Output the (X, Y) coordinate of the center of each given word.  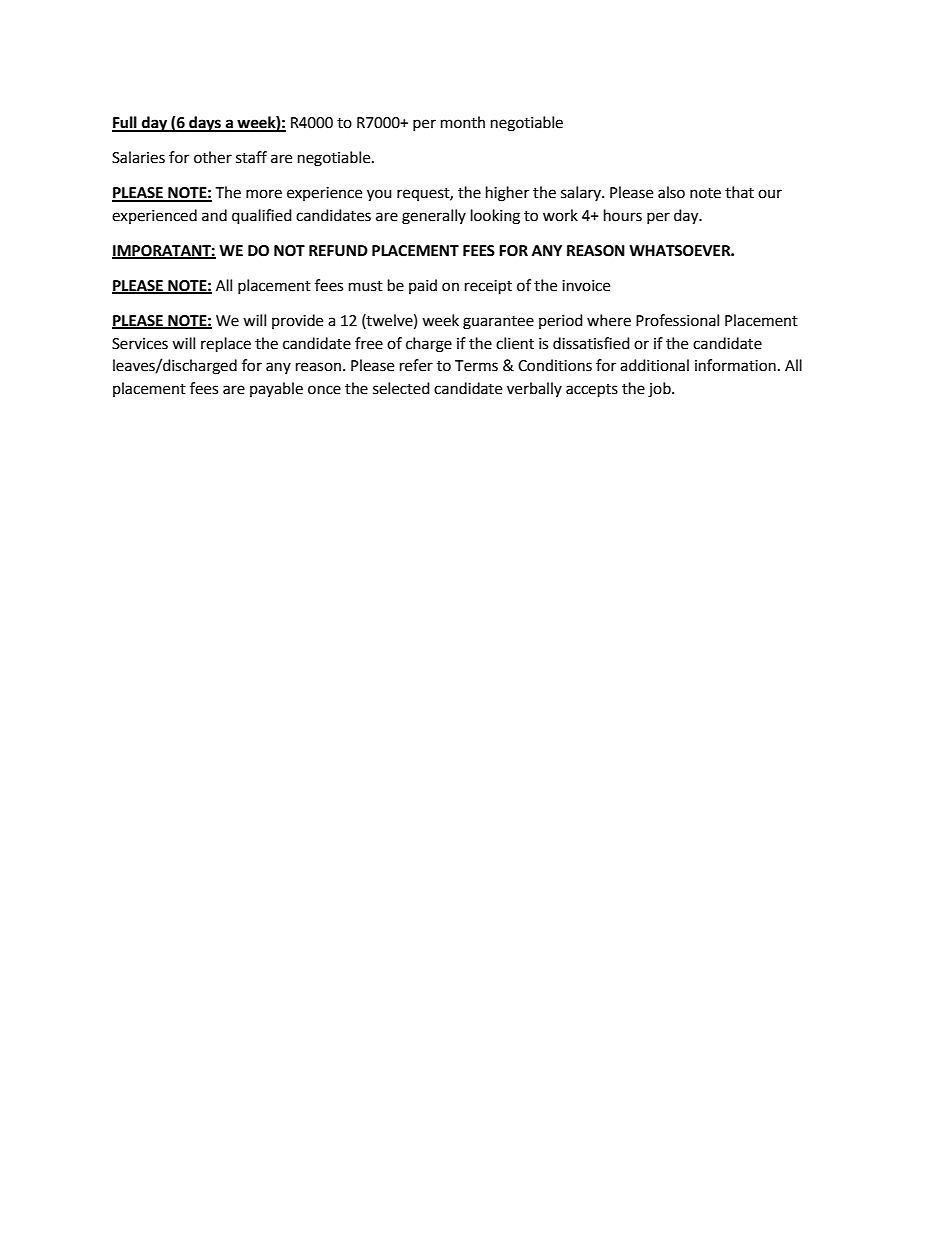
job (660, 390)
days (205, 124)
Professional (677, 320)
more (264, 194)
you (379, 195)
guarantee (498, 323)
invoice (586, 286)
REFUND (338, 251)
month (463, 122)
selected (401, 388)
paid (423, 286)
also (671, 192)
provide (297, 321)
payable (276, 389)
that (739, 192)
